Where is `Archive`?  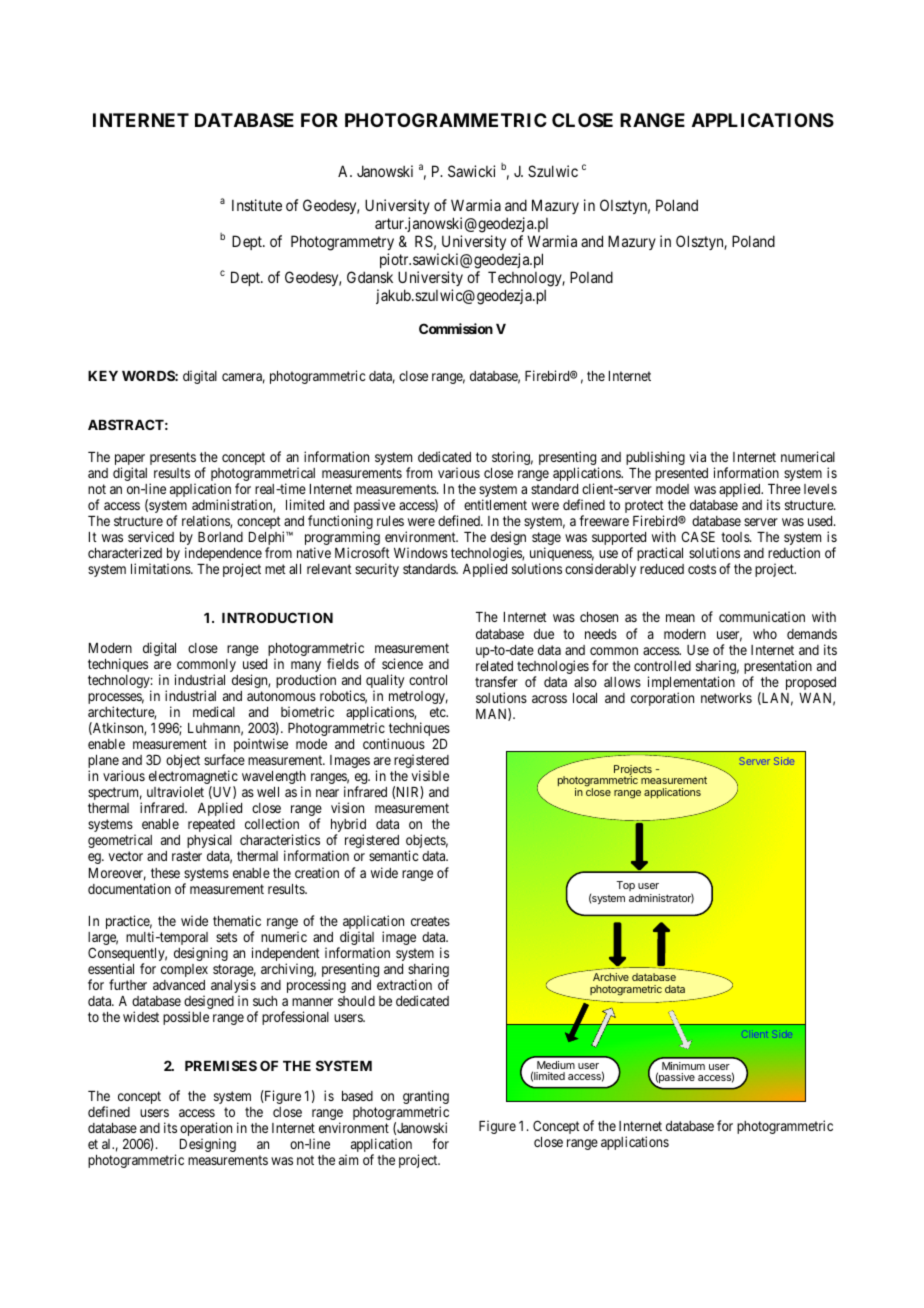
Archive is located at coordinates (611, 977).
